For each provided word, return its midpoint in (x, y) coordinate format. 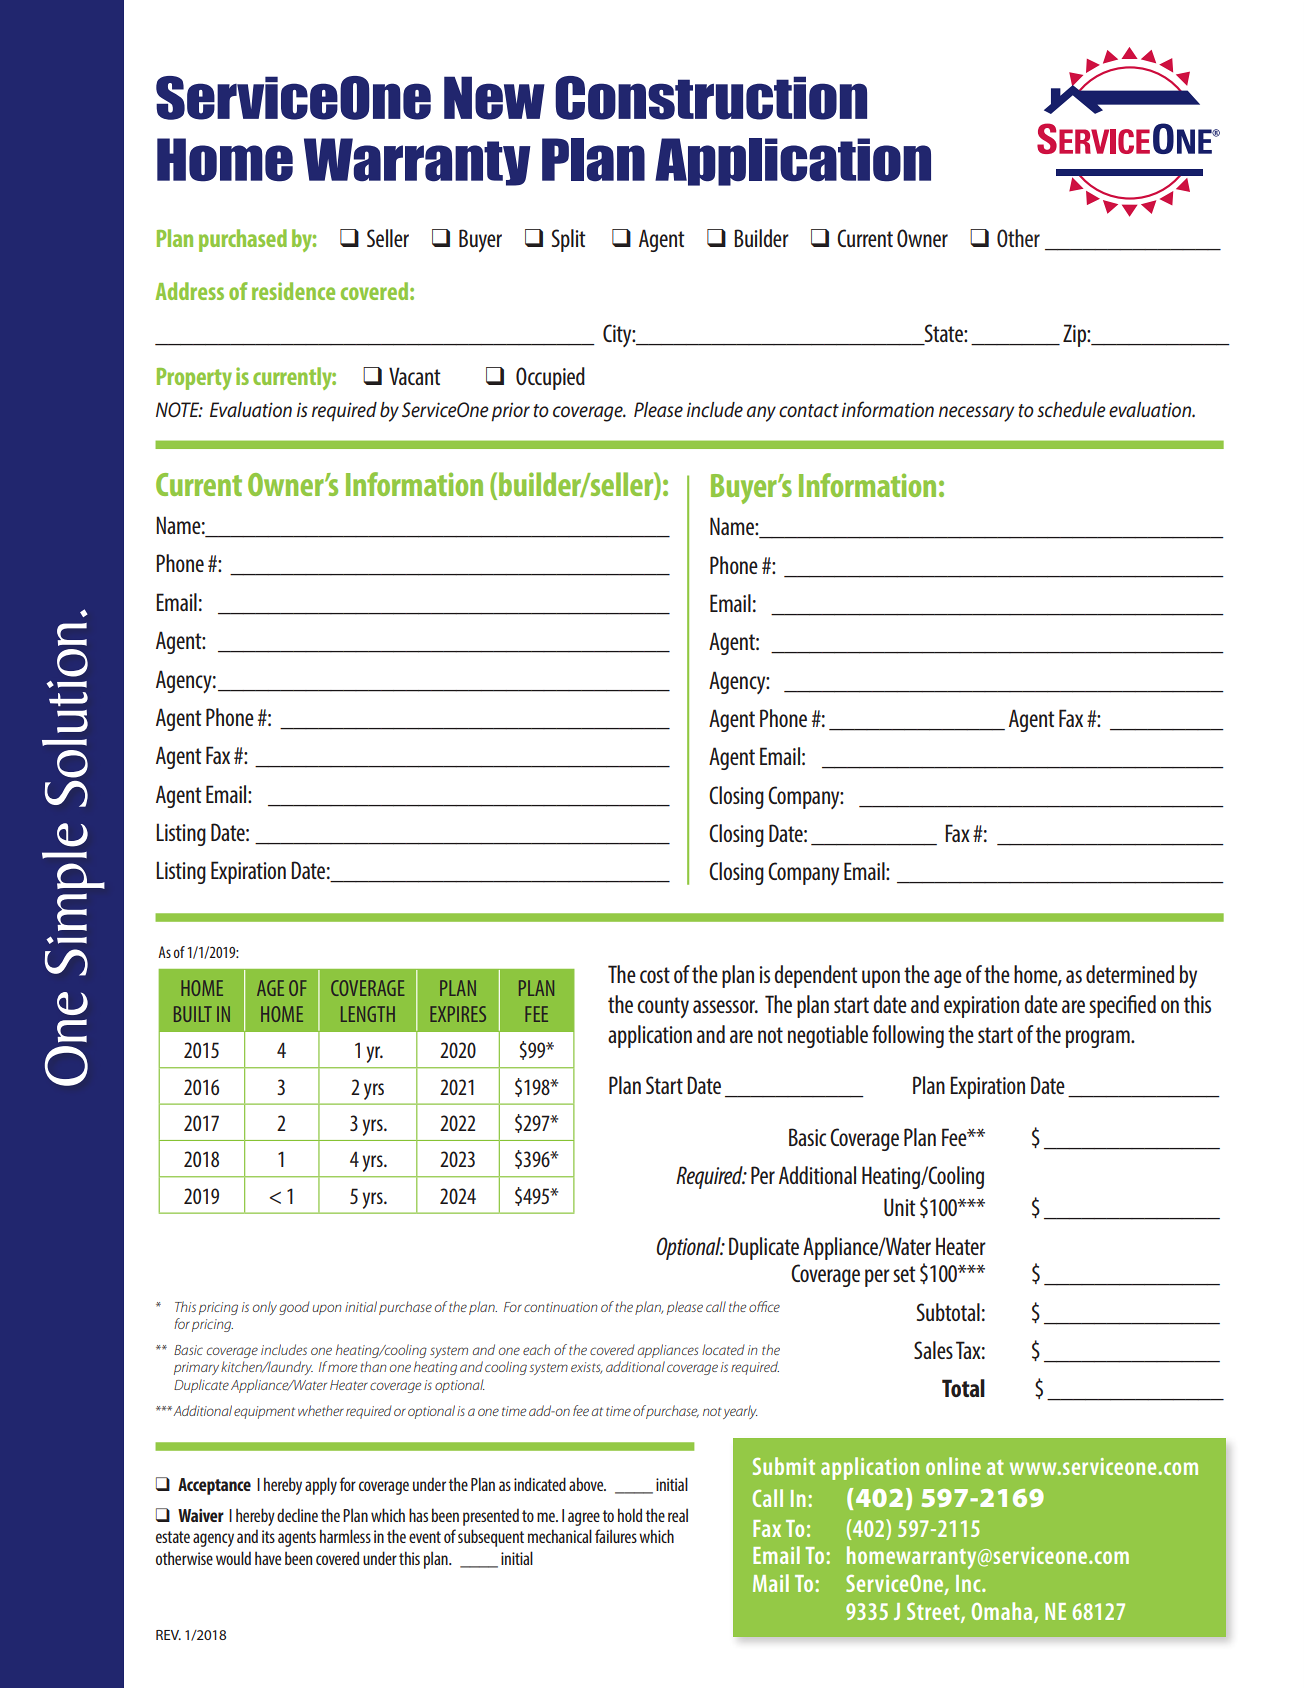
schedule (1071, 410)
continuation (561, 1307)
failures (616, 1536)
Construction (711, 98)
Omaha (1003, 1612)
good (294, 1308)
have (268, 1558)
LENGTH (368, 1014)
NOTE (179, 410)
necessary (976, 414)
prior (510, 412)
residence (293, 291)
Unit (900, 1207)
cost (655, 975)
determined (1130, 974)
